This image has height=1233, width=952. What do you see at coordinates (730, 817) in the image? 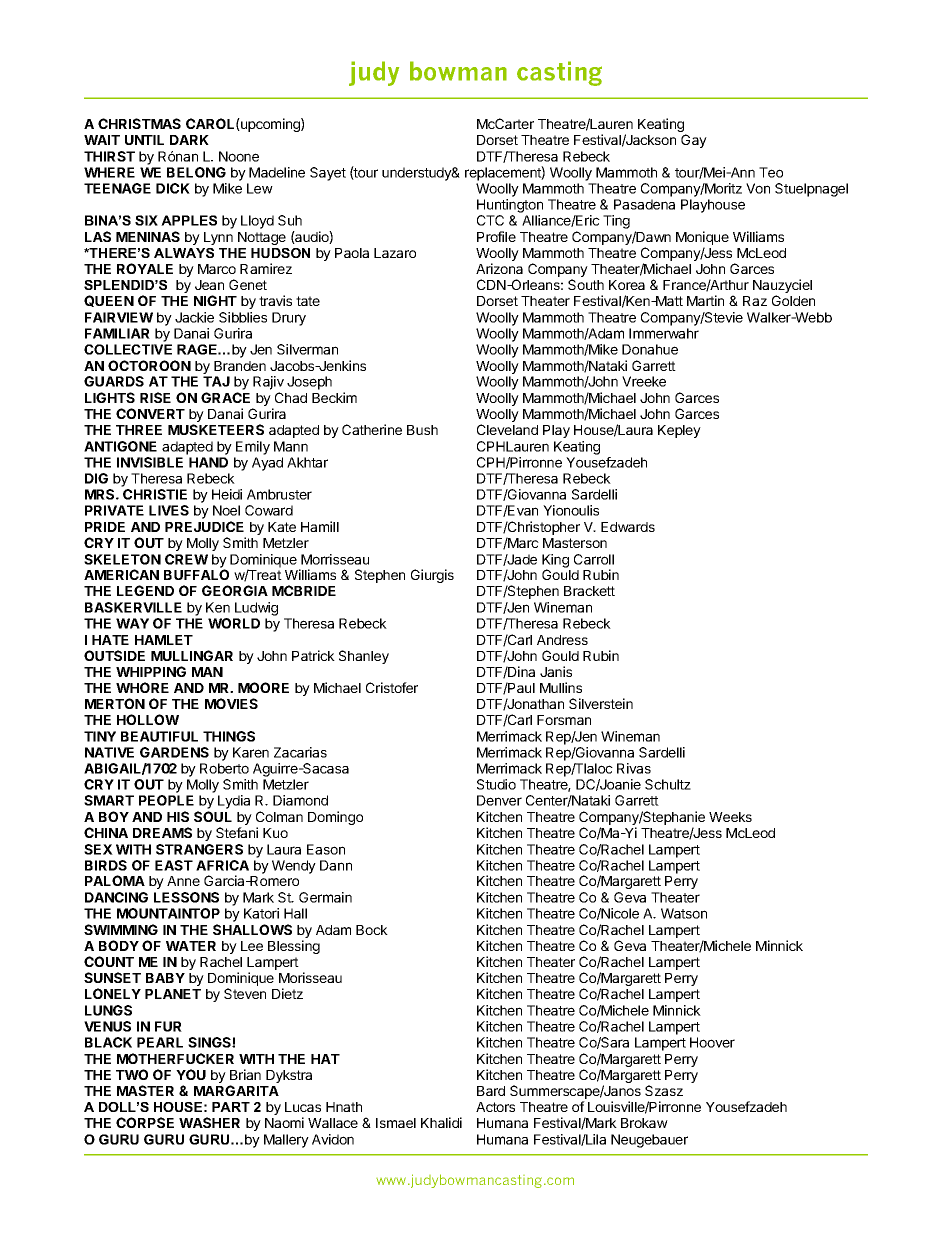
I see `Weeks` at bounding box center [730, 817].
